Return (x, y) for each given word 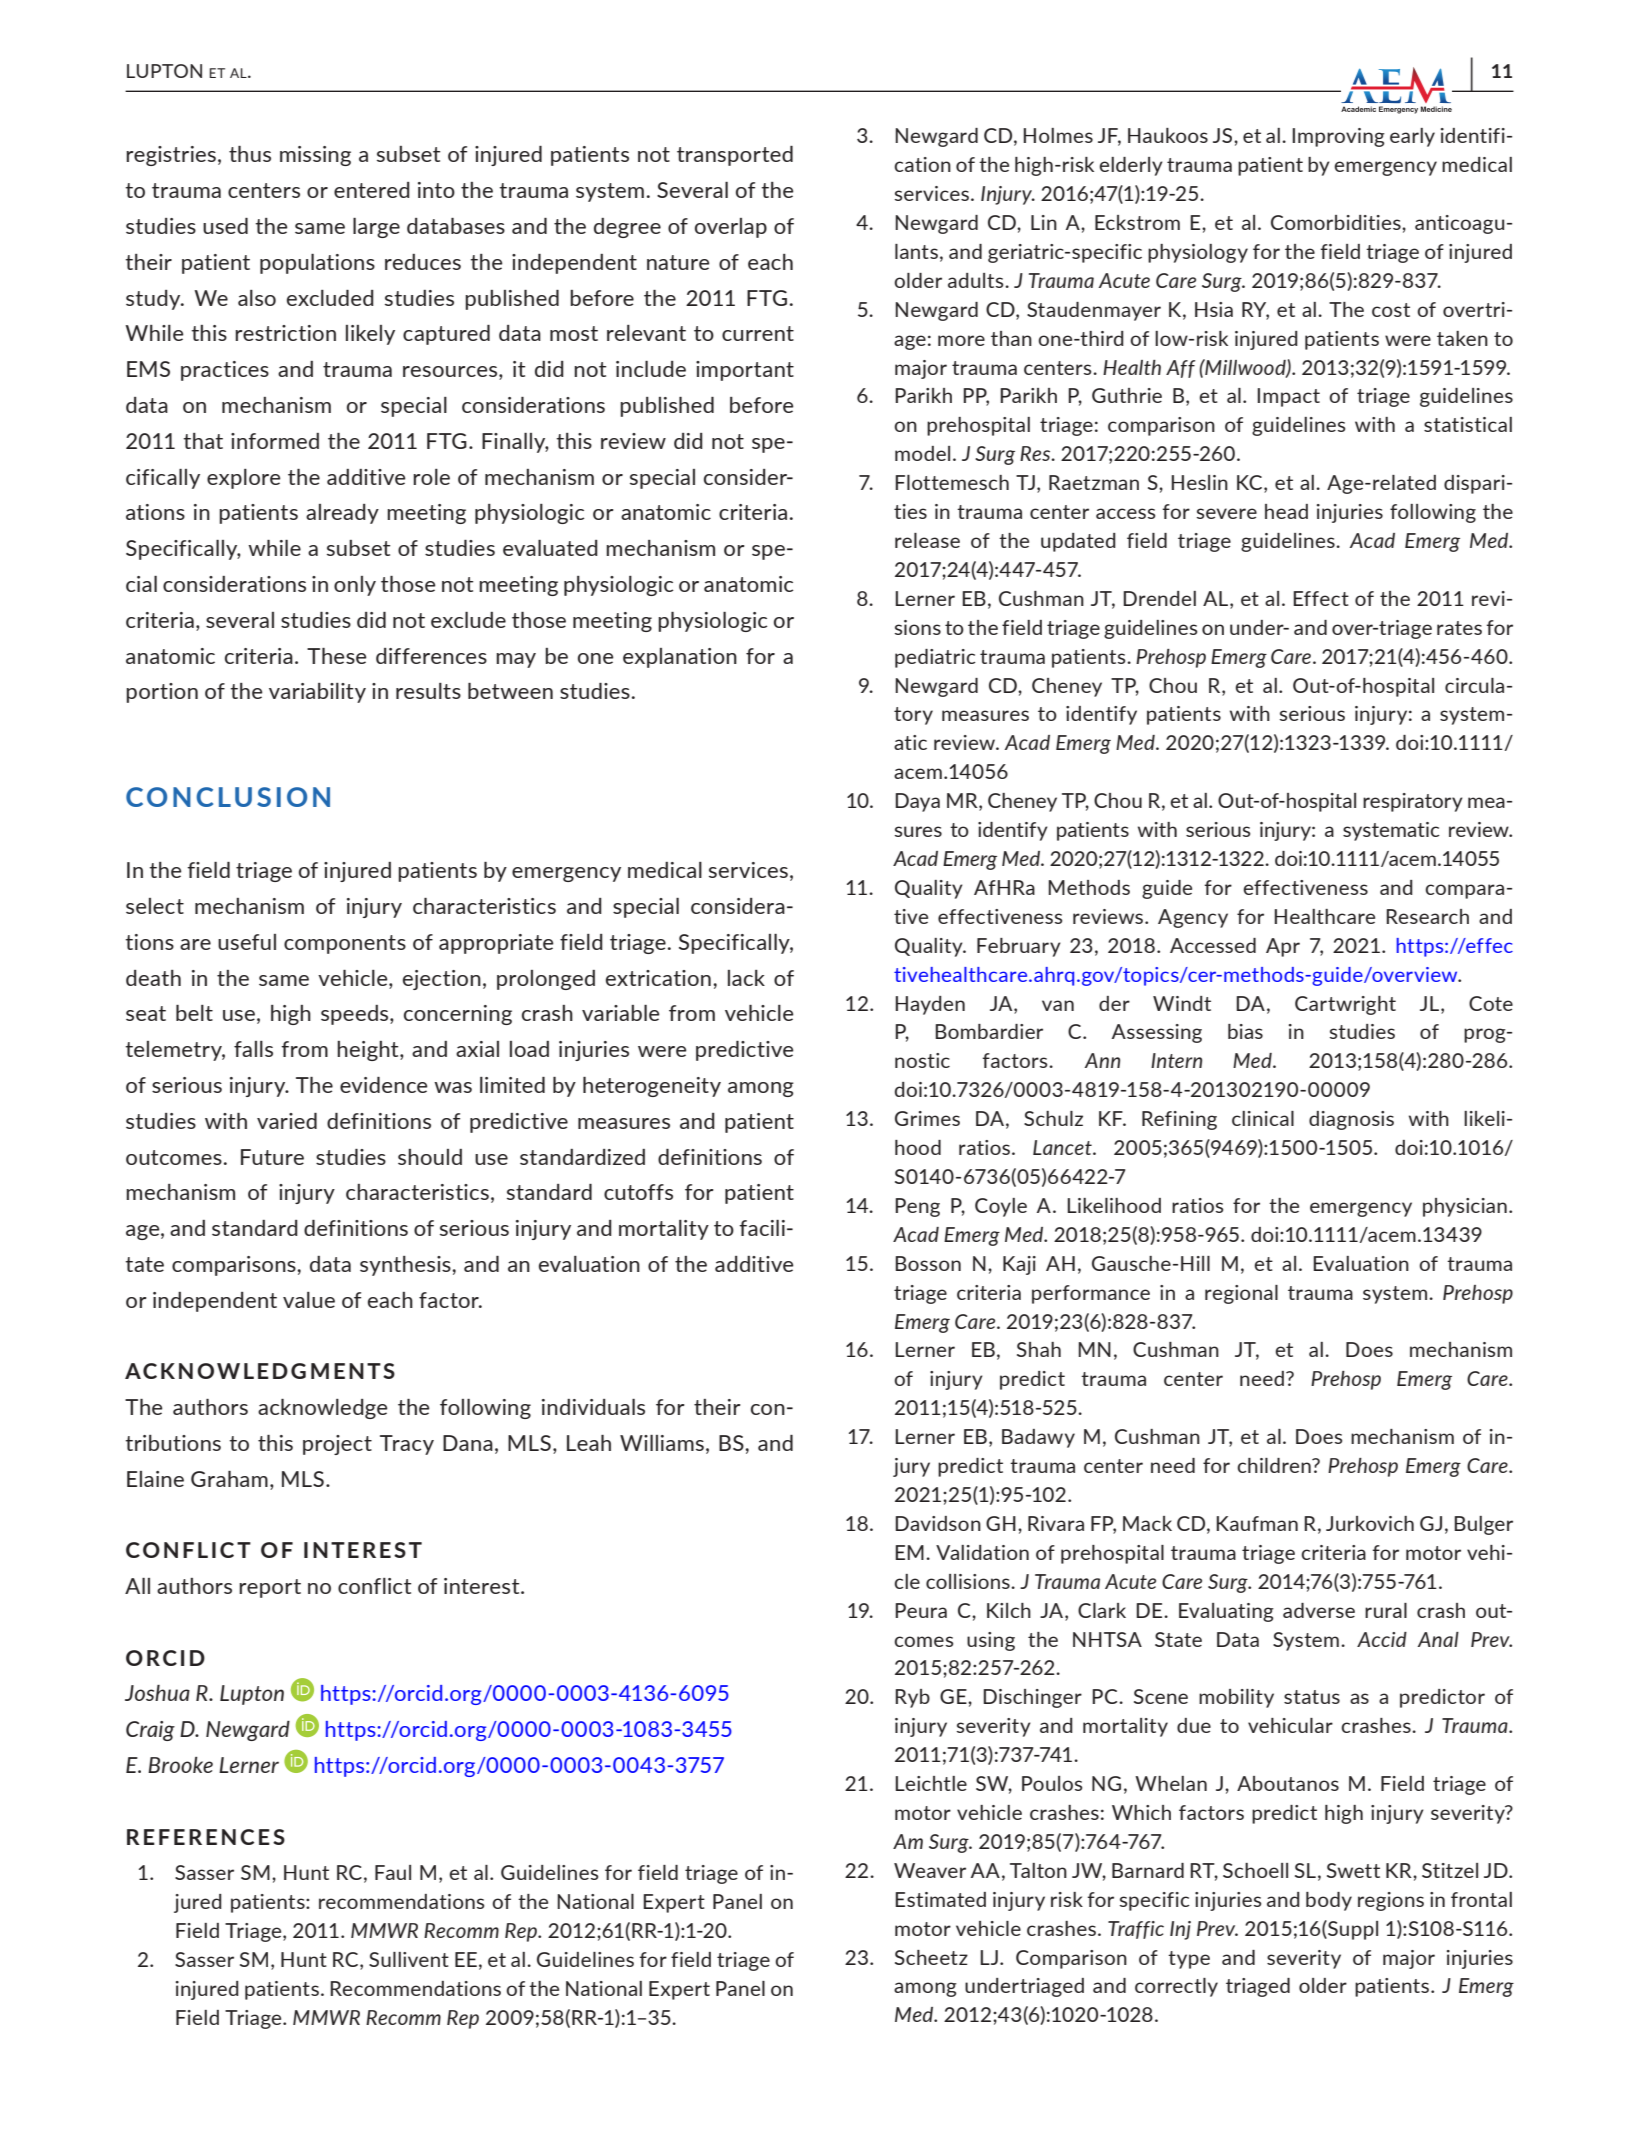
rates (1459, 628)
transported (735, 156)
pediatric (935, 658)
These (337, 656)
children (1275, 1465)
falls (253, 1049)
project (337, 1445)
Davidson (938, 1523)
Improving (1338, 137)
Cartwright (1345, 1005)
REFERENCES (206, 1837)
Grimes (927, 1118)
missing (315, 156)
